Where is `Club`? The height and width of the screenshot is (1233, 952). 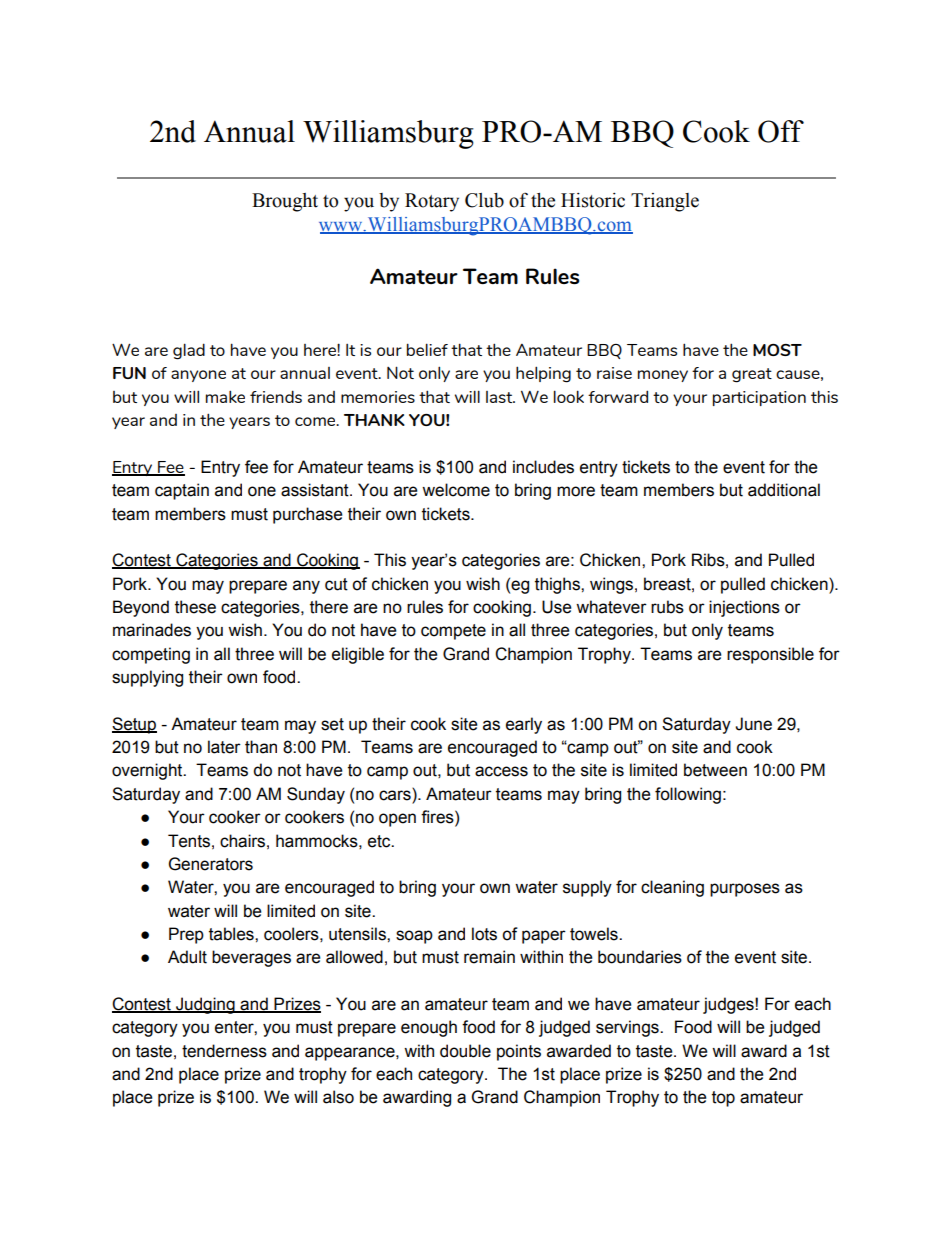
Club is located at coordinates (484, 200).
